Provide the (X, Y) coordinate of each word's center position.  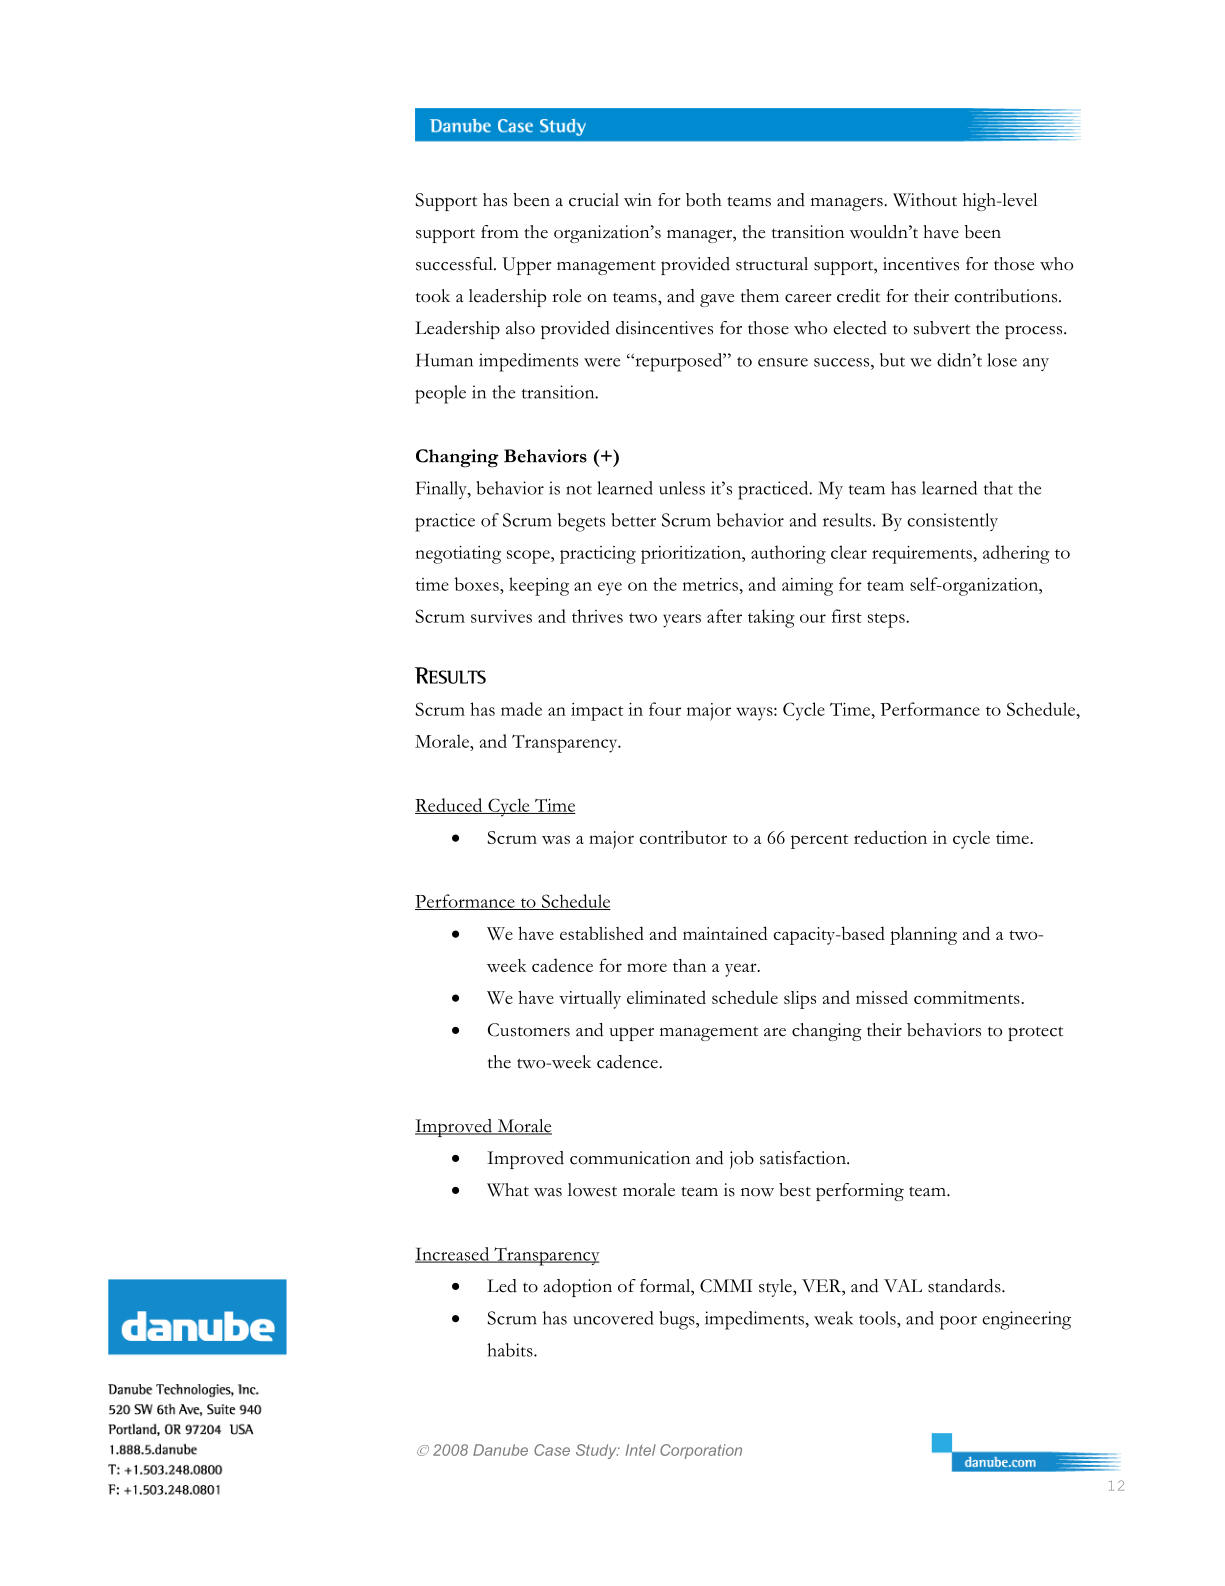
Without (925, 200)
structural (772, 264)
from (500, 232)
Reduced (450, 806)
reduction (890, 837)
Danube (500, 1450)
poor (958, 1323)
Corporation (701, 1451)
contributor (683, 837)
